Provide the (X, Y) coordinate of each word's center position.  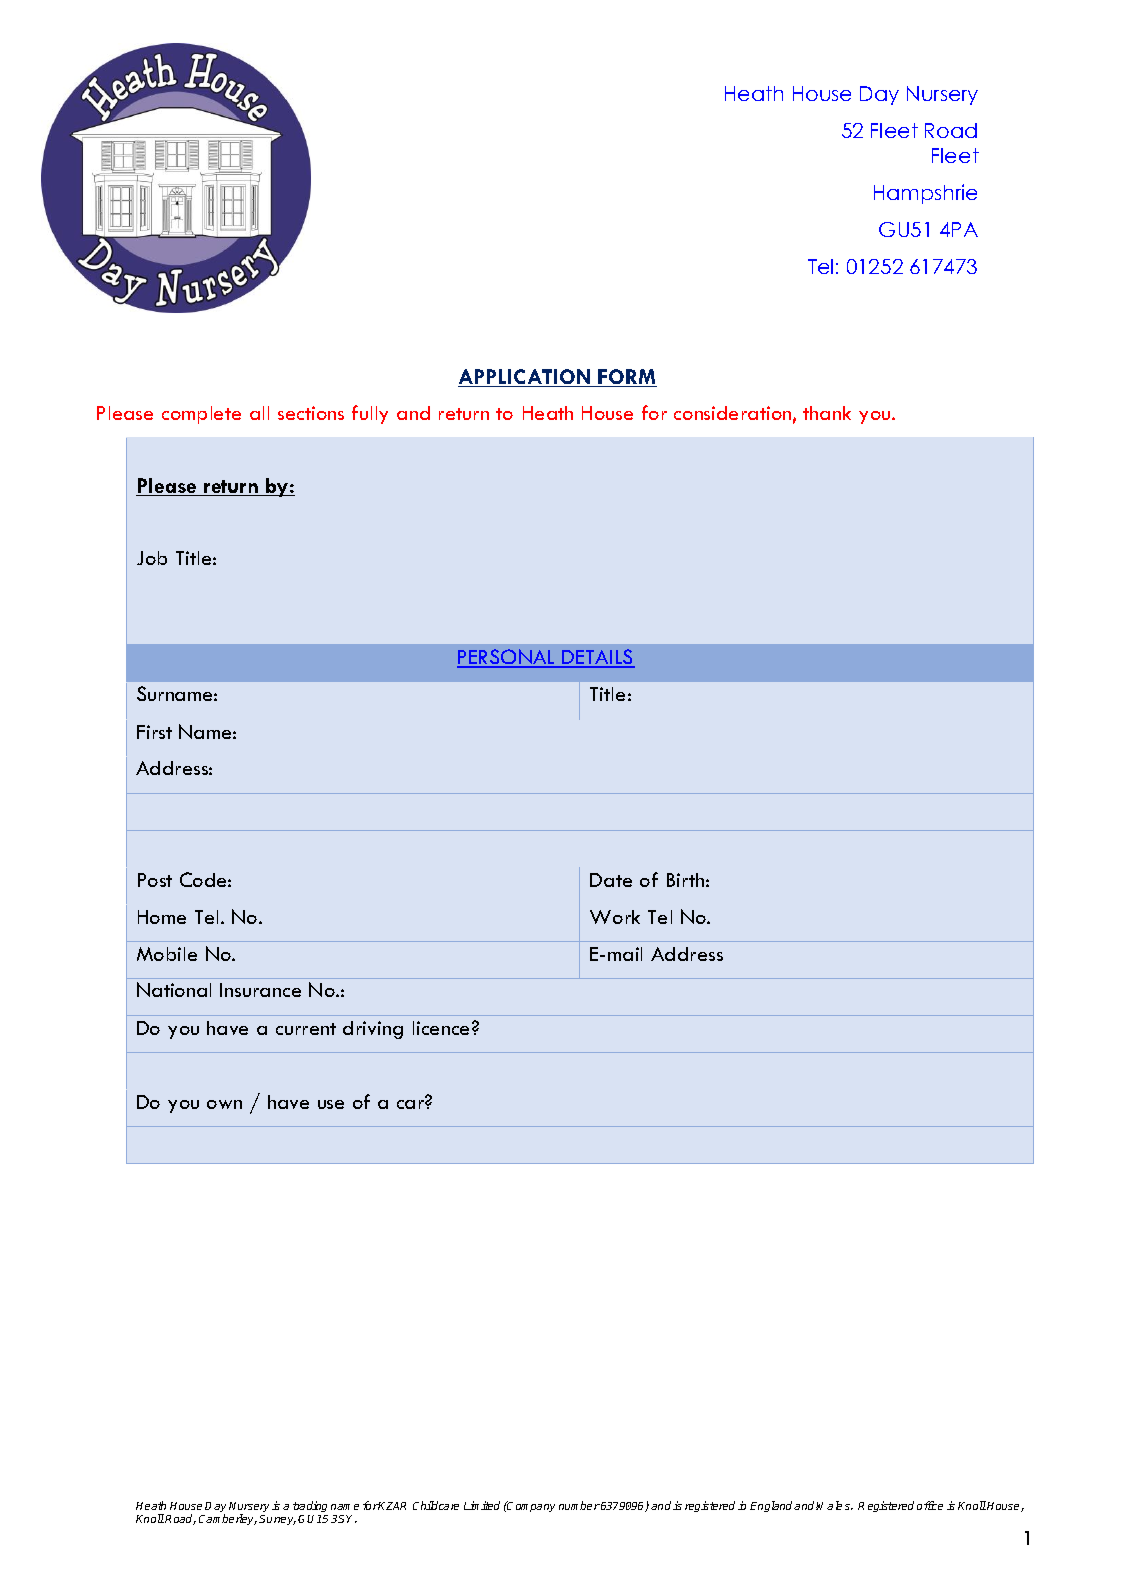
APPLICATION (525, 378)
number (579, 1505)
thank (827, 413)
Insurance (260, 990)
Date (611, 880)
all (259, 413)
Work (615, 917)
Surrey (277, 1520)
